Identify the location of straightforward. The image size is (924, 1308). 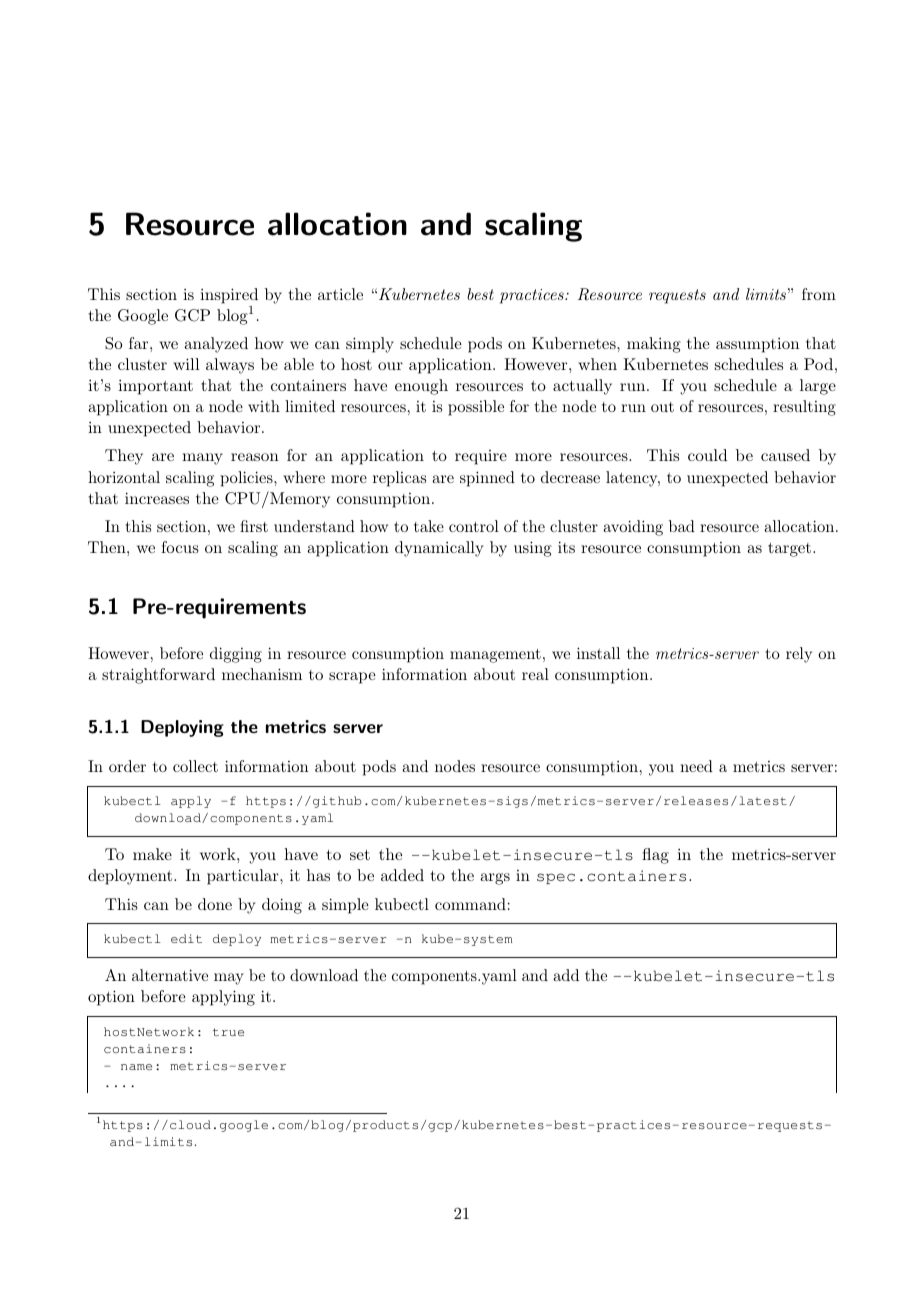
(158, 676).
